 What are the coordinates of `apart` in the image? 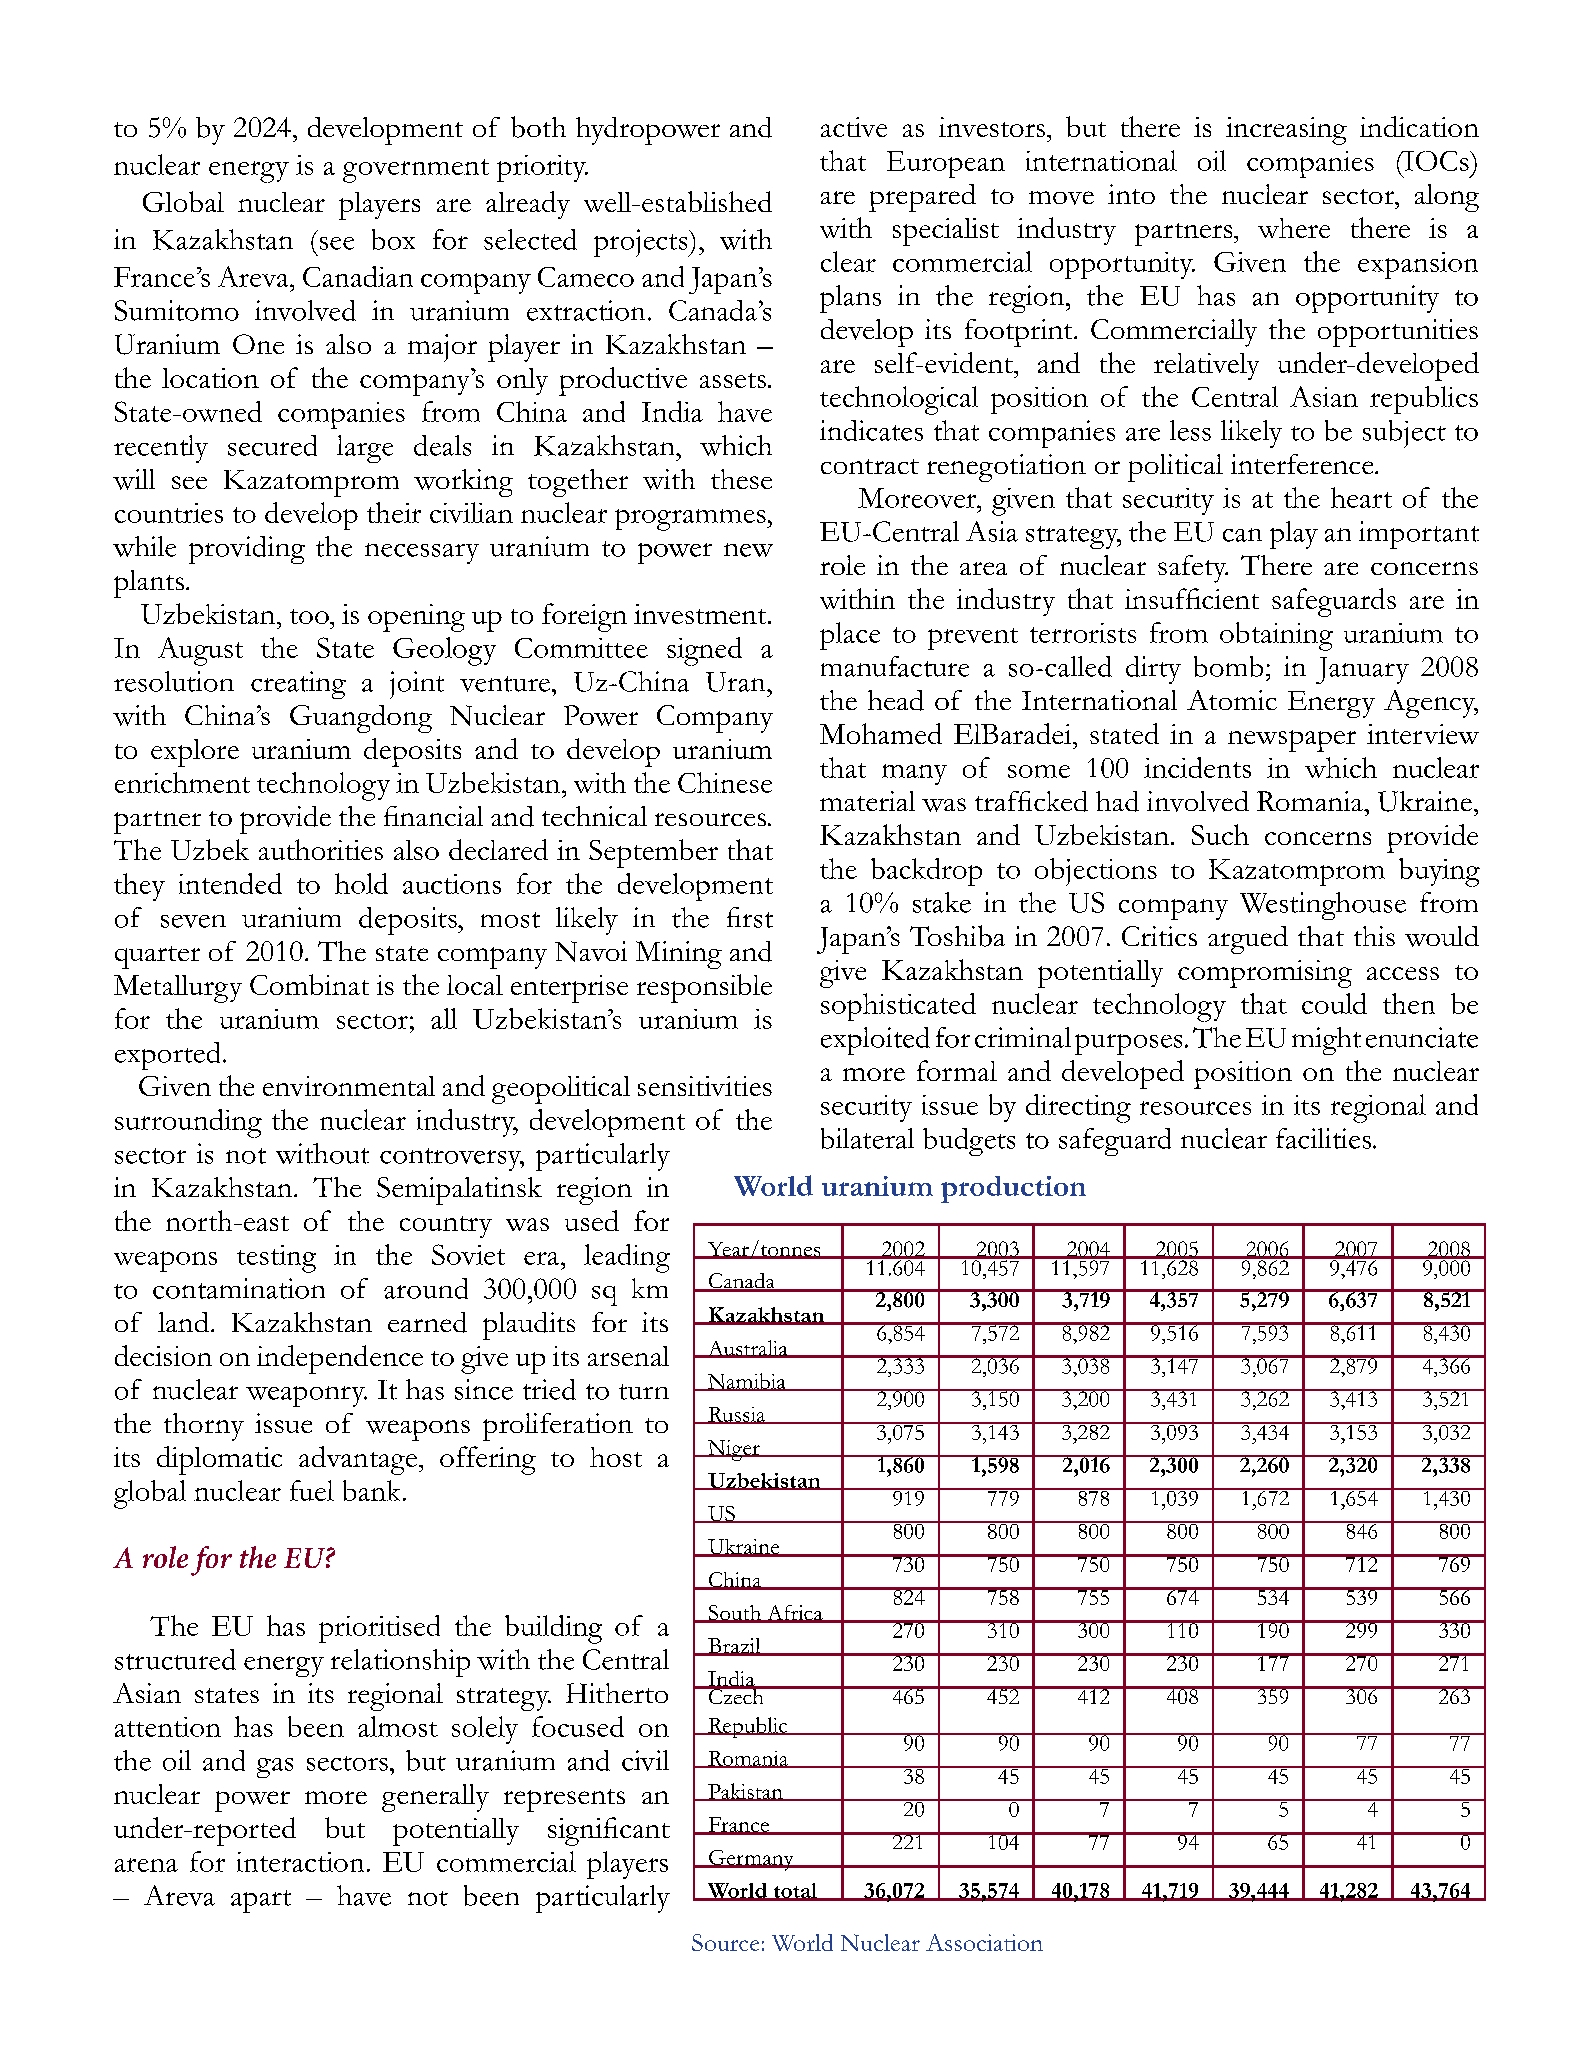 It's located at (261, 1901).
